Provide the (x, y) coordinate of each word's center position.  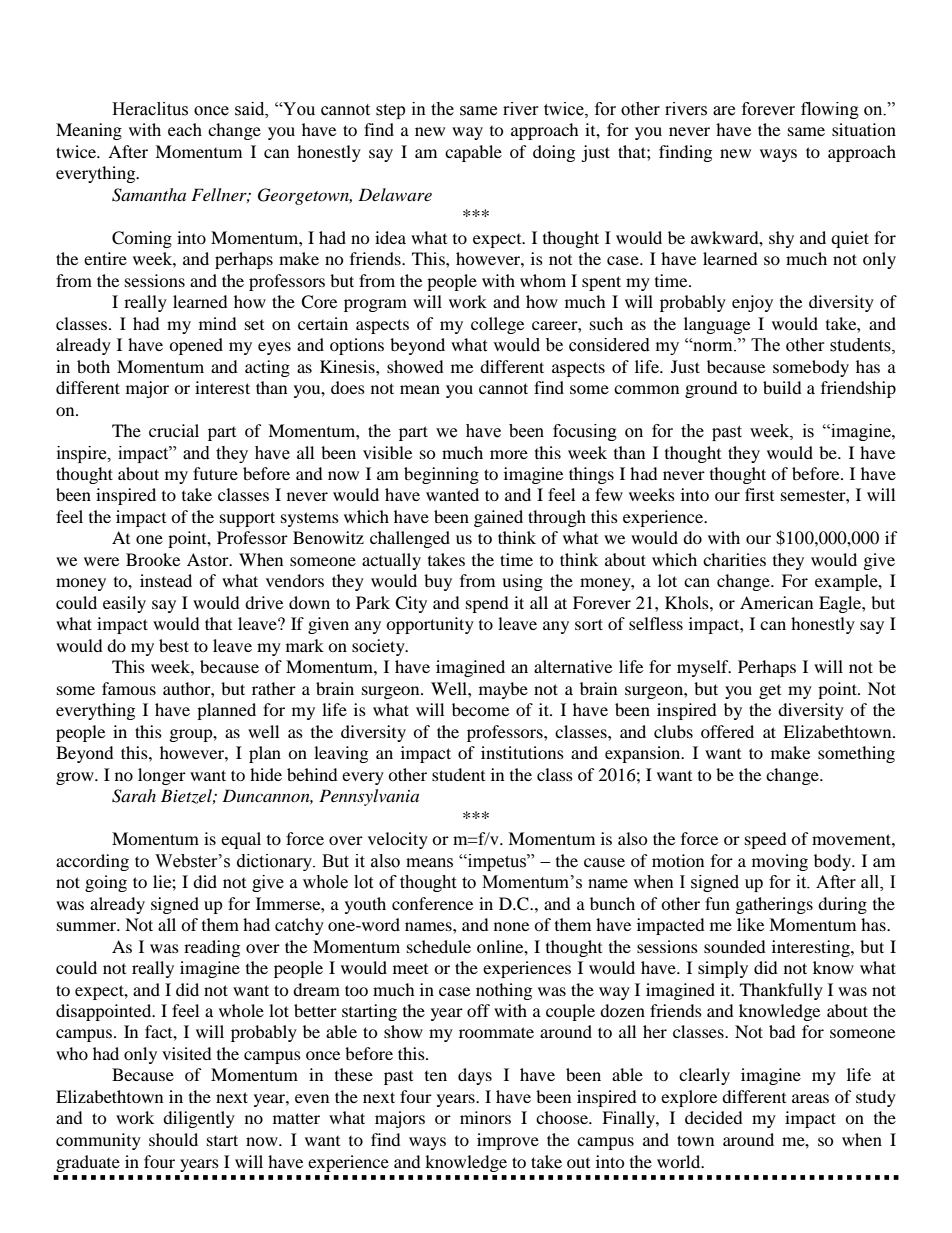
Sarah (134, 796)
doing (554, 153)
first (759, 494)
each (185, 129)
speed (766, 840)
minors (485, 1117)
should (173, 1139)
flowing (830, 110)
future (215, 473)
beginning (441, 475)
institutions (522, 752)
